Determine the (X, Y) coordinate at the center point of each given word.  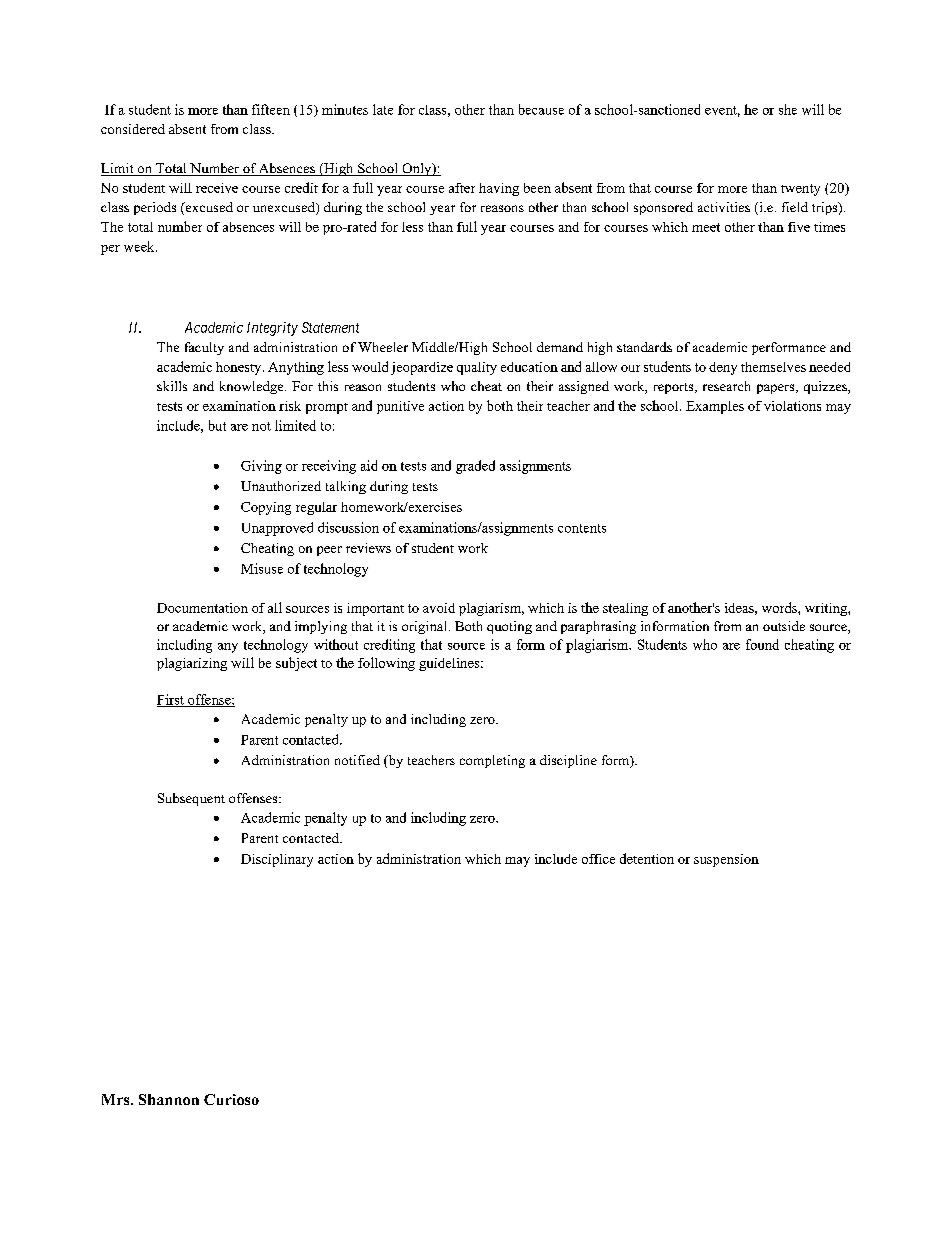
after (462, 188)
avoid (439, 608)
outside (784, 626)
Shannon (169, 1099)
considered (133, 129)
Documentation (202, 608)
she (788, 109)
